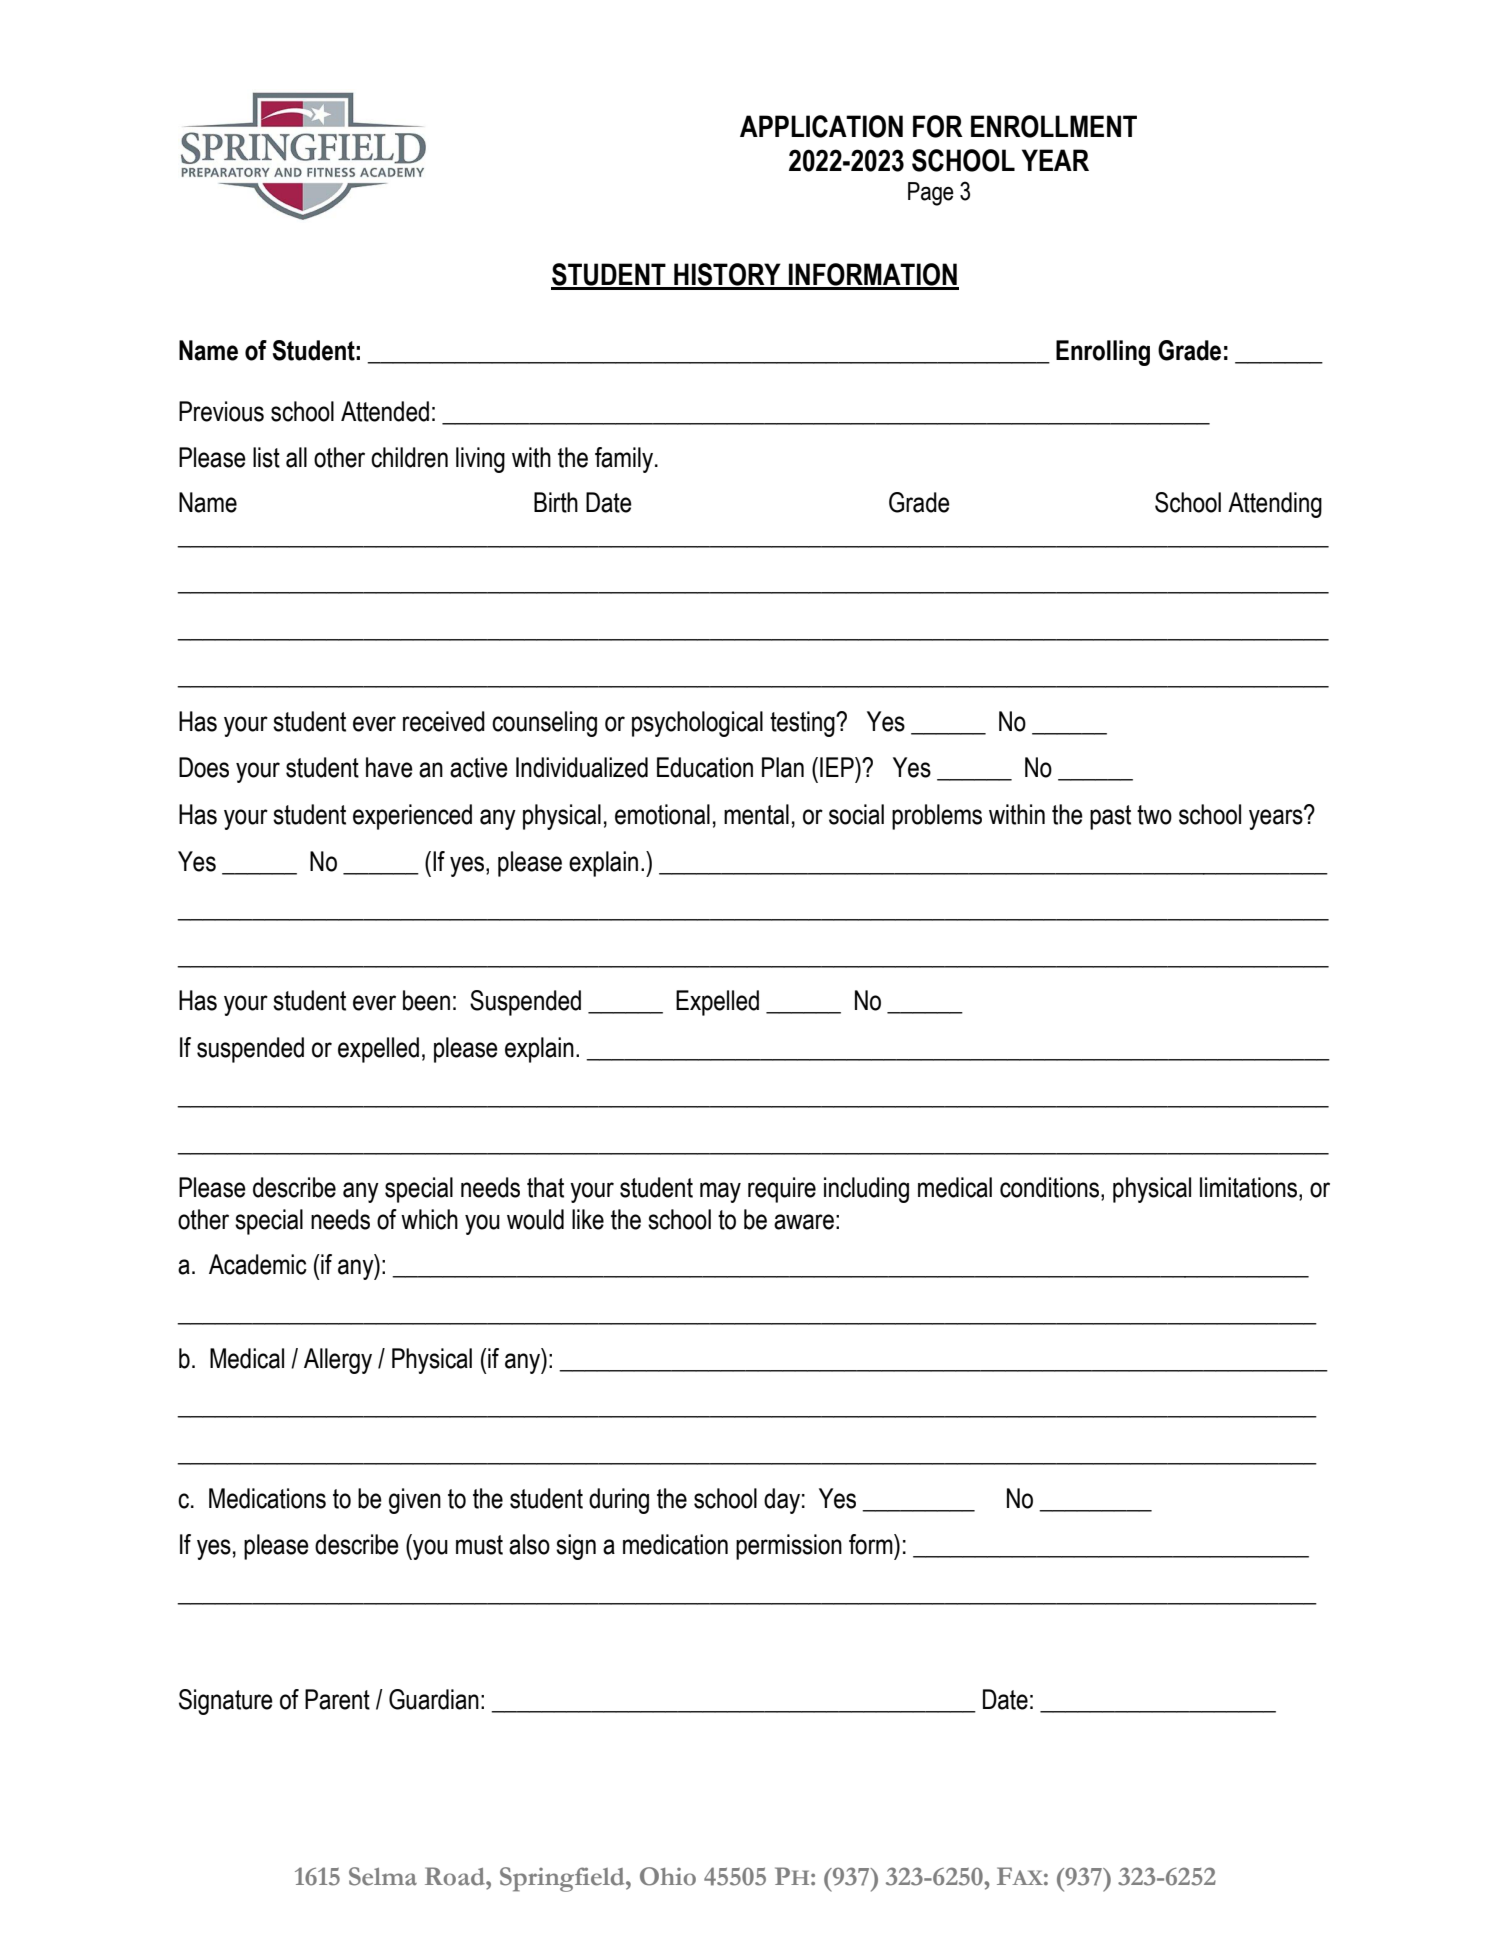 The image size is (1509, 1952). What do you see at coordinates (789, 1547) in the image?
I see `permission` at bounding box center [789, 1547].
